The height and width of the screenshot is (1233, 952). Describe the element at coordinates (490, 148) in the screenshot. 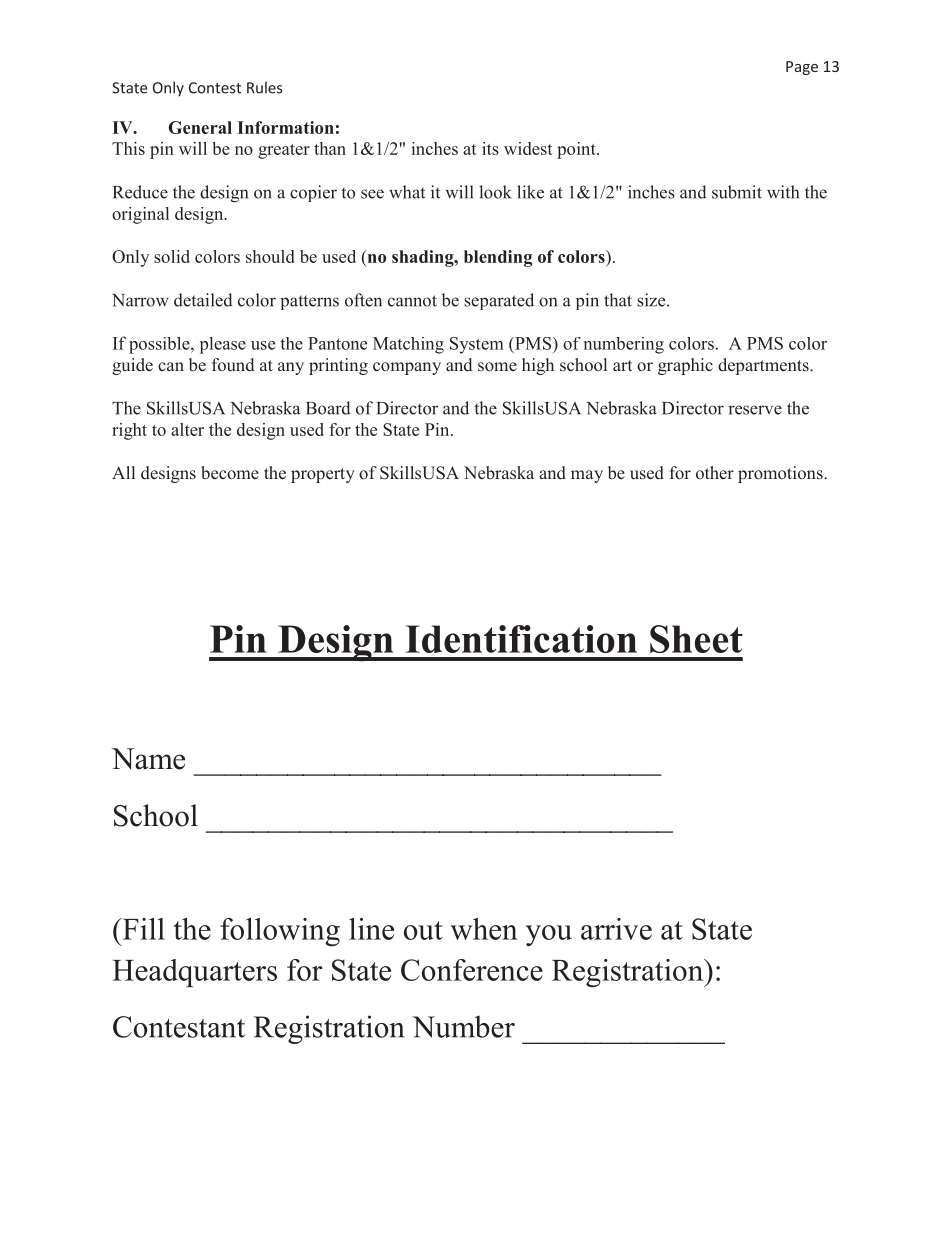

I see `its` at that location.
